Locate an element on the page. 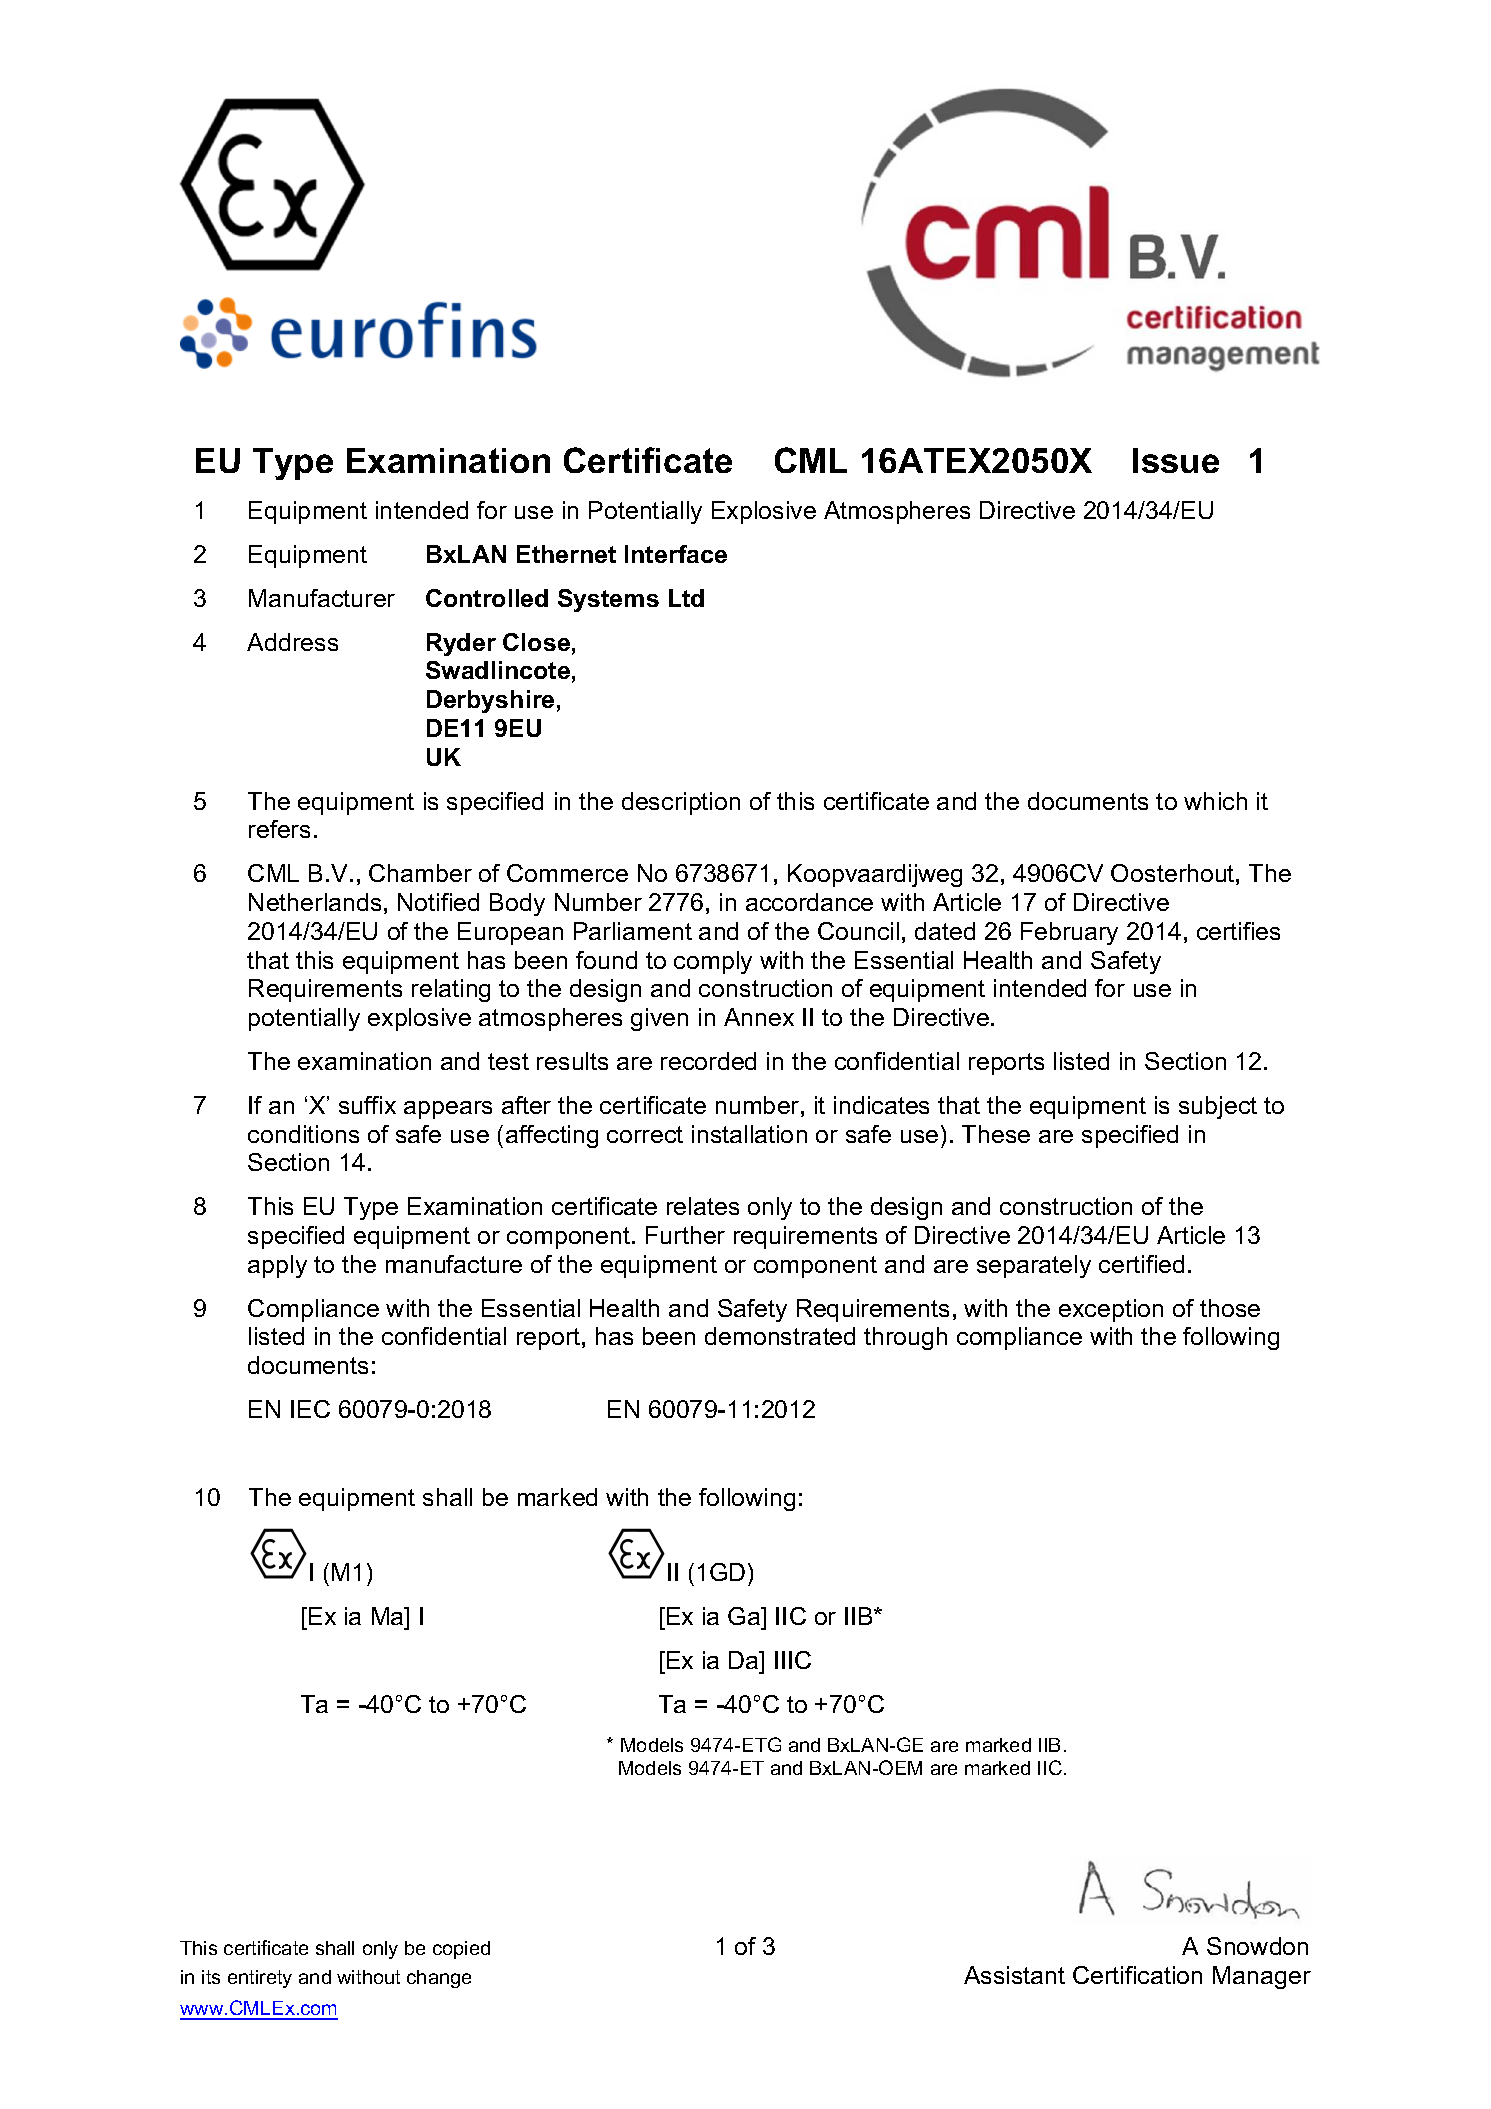  Netherlands is located at coordinates (315, 902).
